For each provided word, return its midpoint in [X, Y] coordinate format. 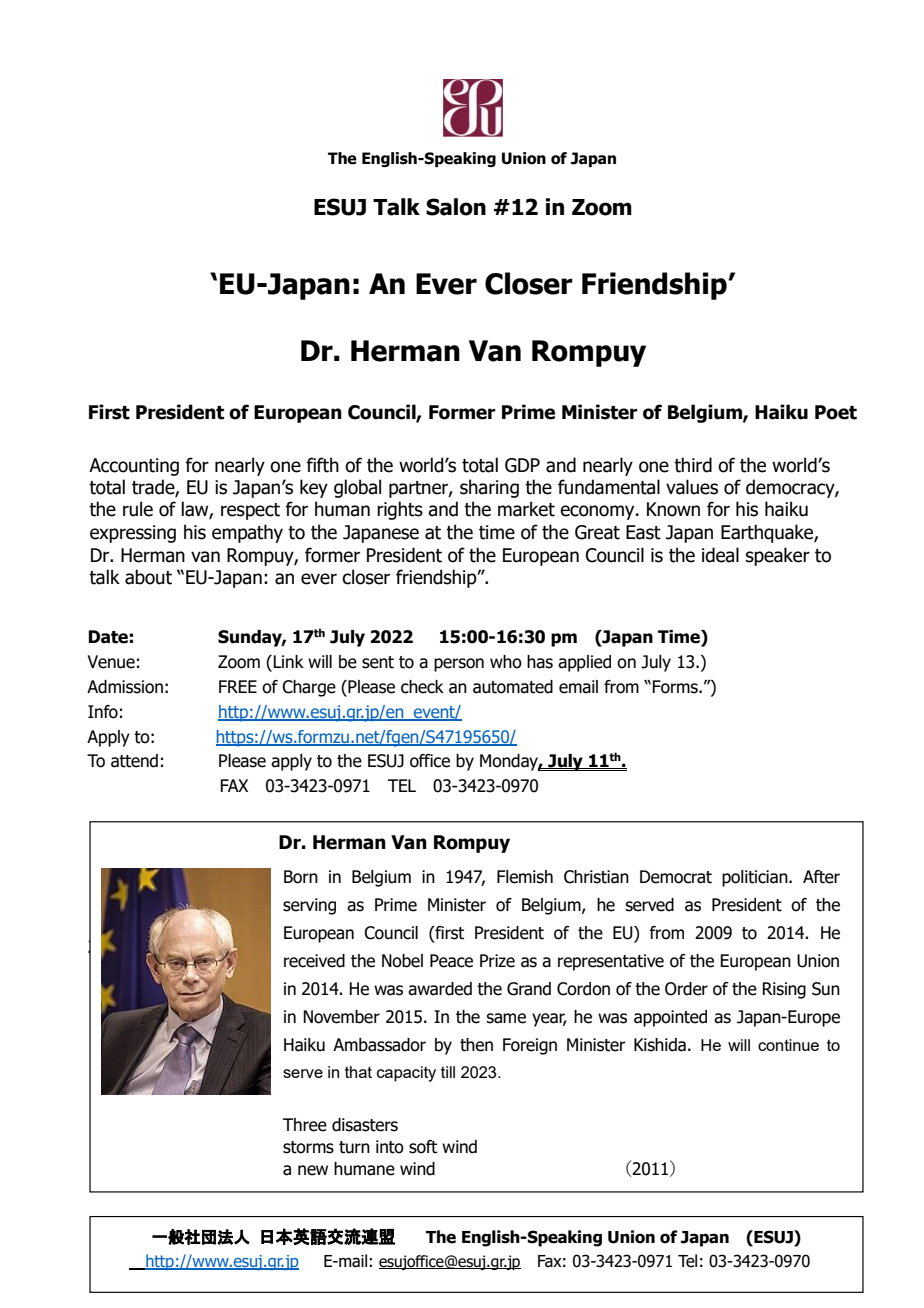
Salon [456, 207]
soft [423, 1147]
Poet [836, 412]
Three [305, 1125]
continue [788, 1045]
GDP [522, 465]
